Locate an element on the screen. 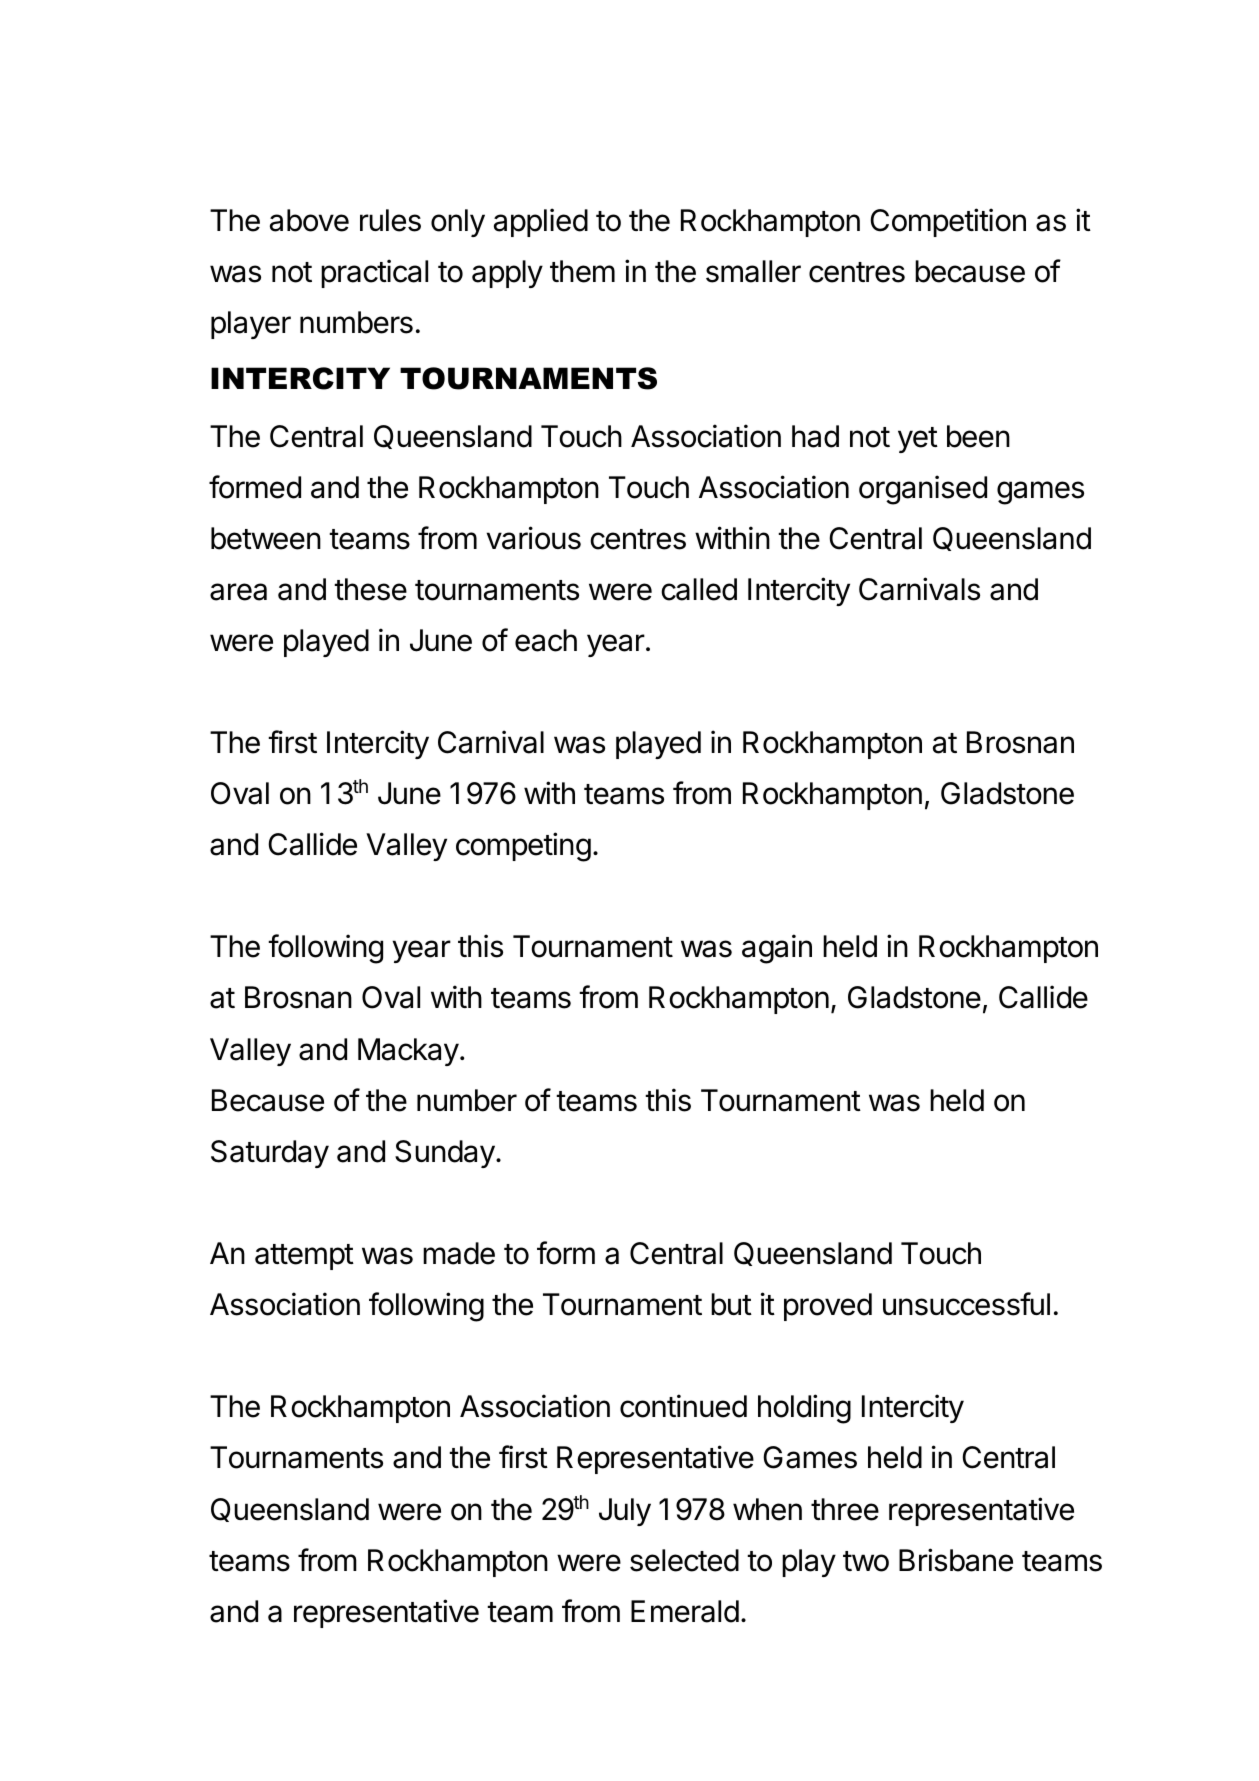 The width and height of the screenshot is (1259, 1781). above is located at coordinates (309, 220).
